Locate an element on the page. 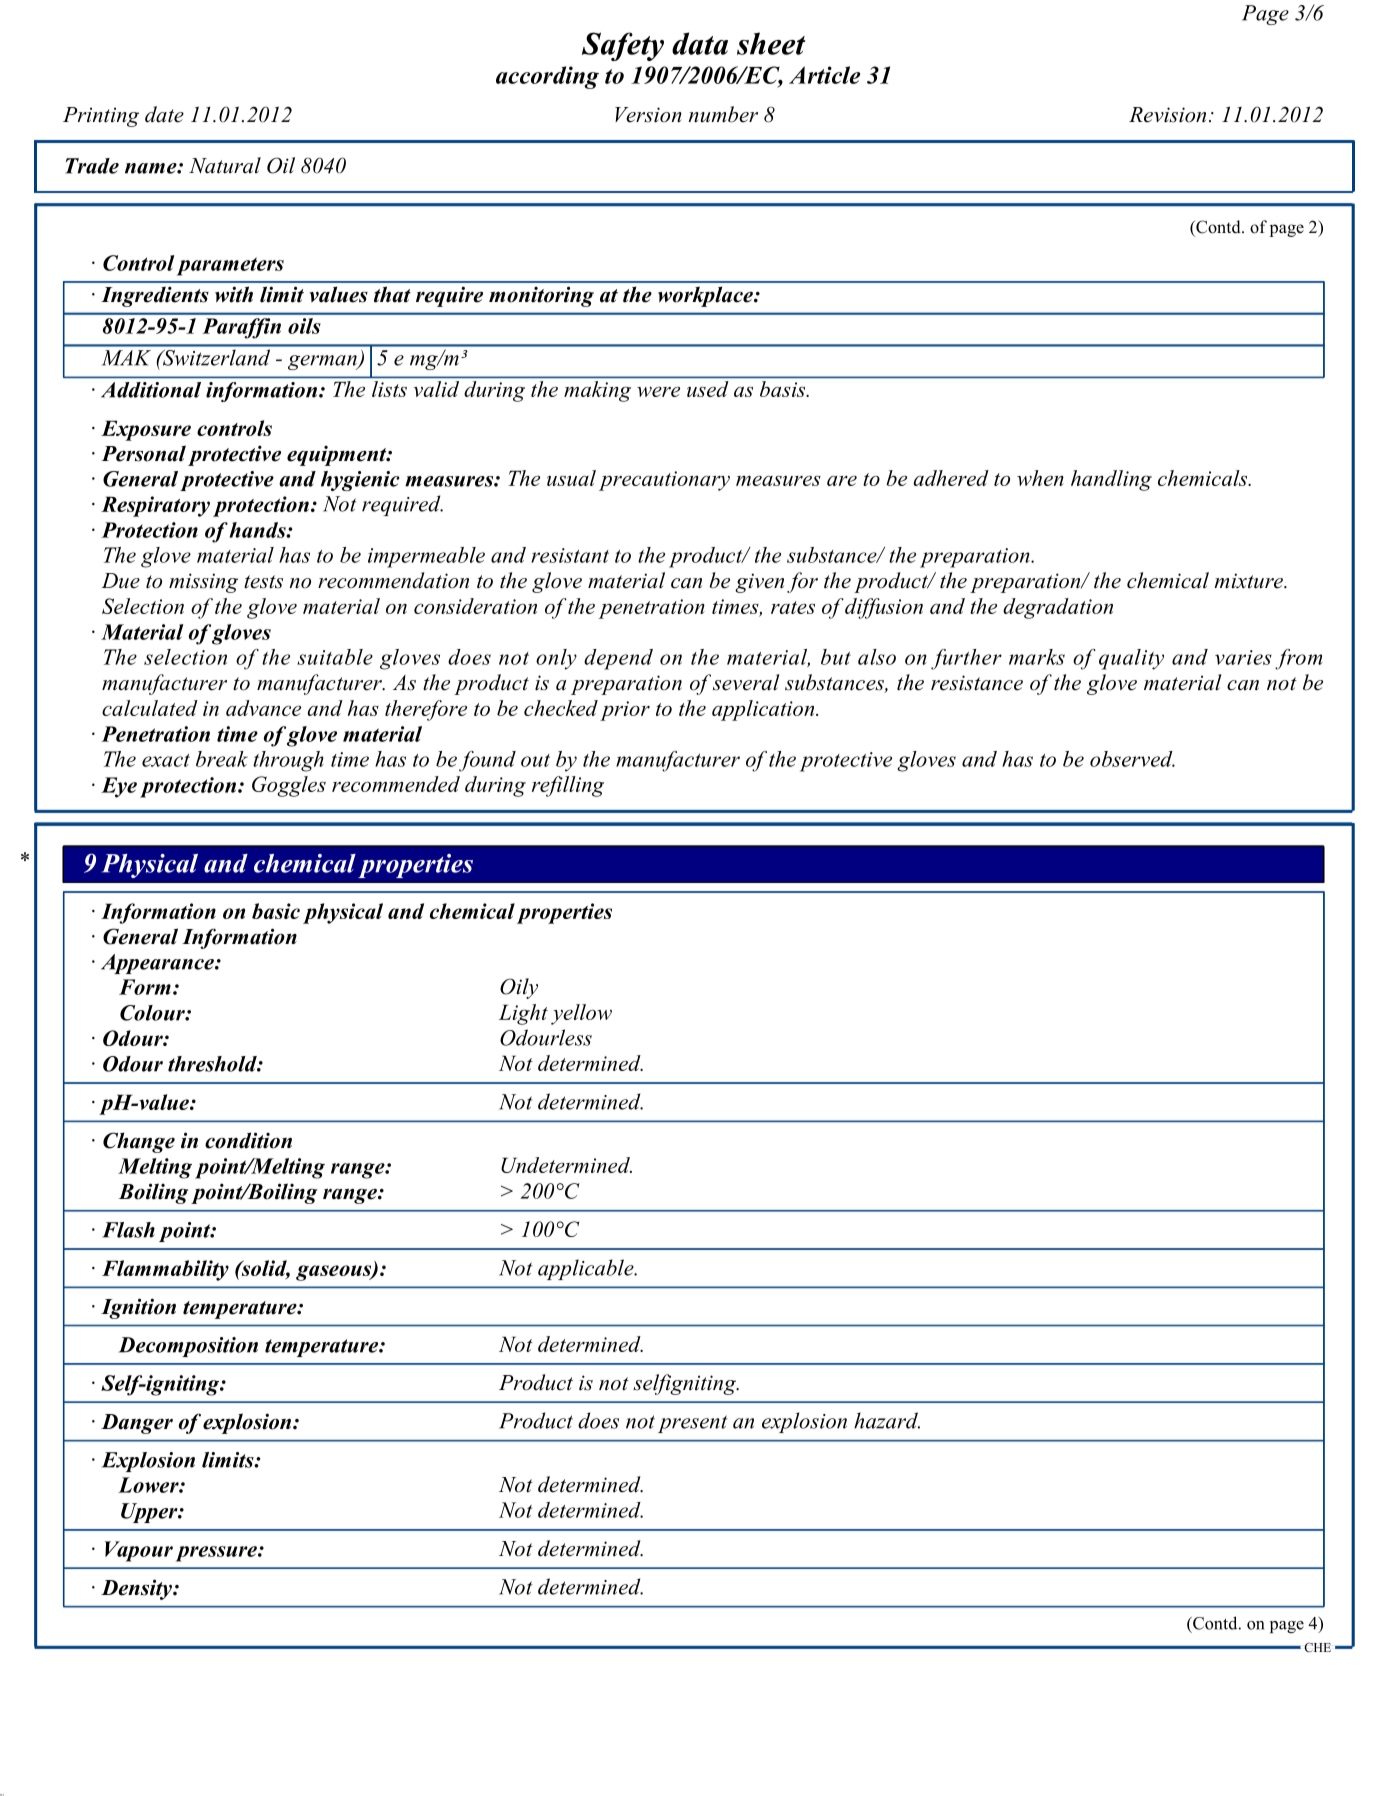 This document has width=1387, height=1796. mixture is located at coordinates (1250, 581).
